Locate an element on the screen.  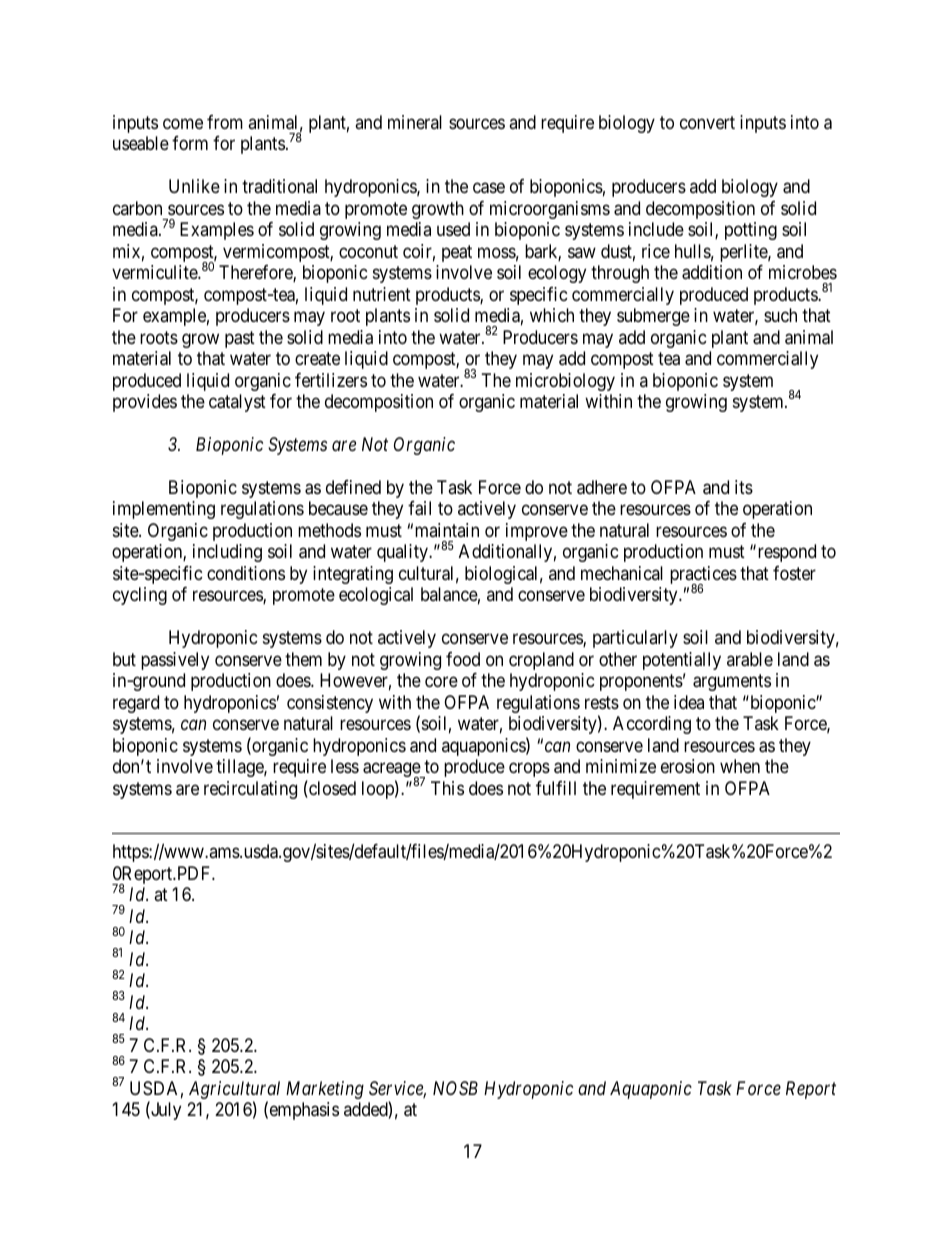
case is located at coordinates (489, 188).
